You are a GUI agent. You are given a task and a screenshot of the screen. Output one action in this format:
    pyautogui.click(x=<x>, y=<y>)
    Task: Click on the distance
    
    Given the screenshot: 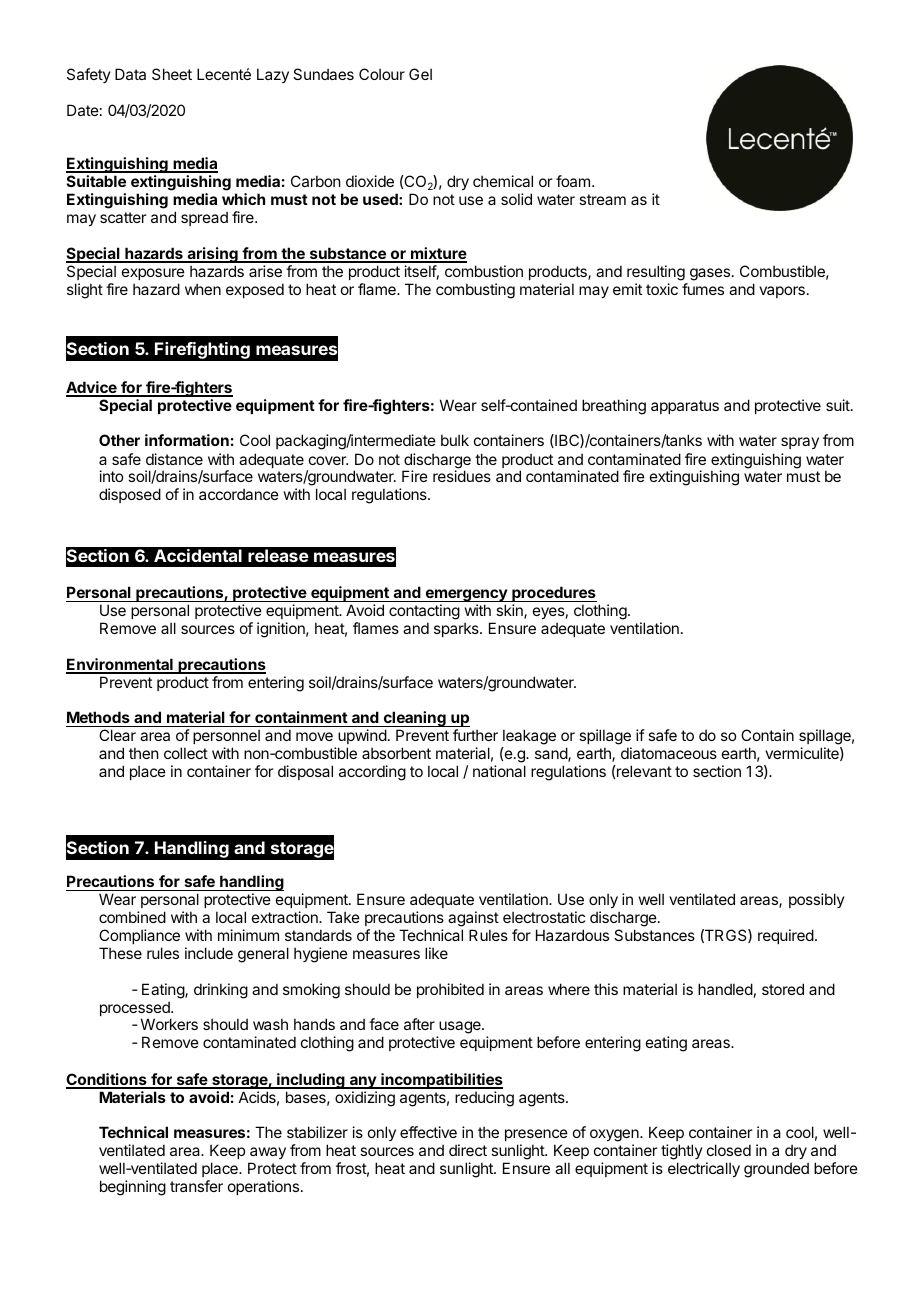 What is the action you would take?
    pyautogui.click(x=174, y=459)
